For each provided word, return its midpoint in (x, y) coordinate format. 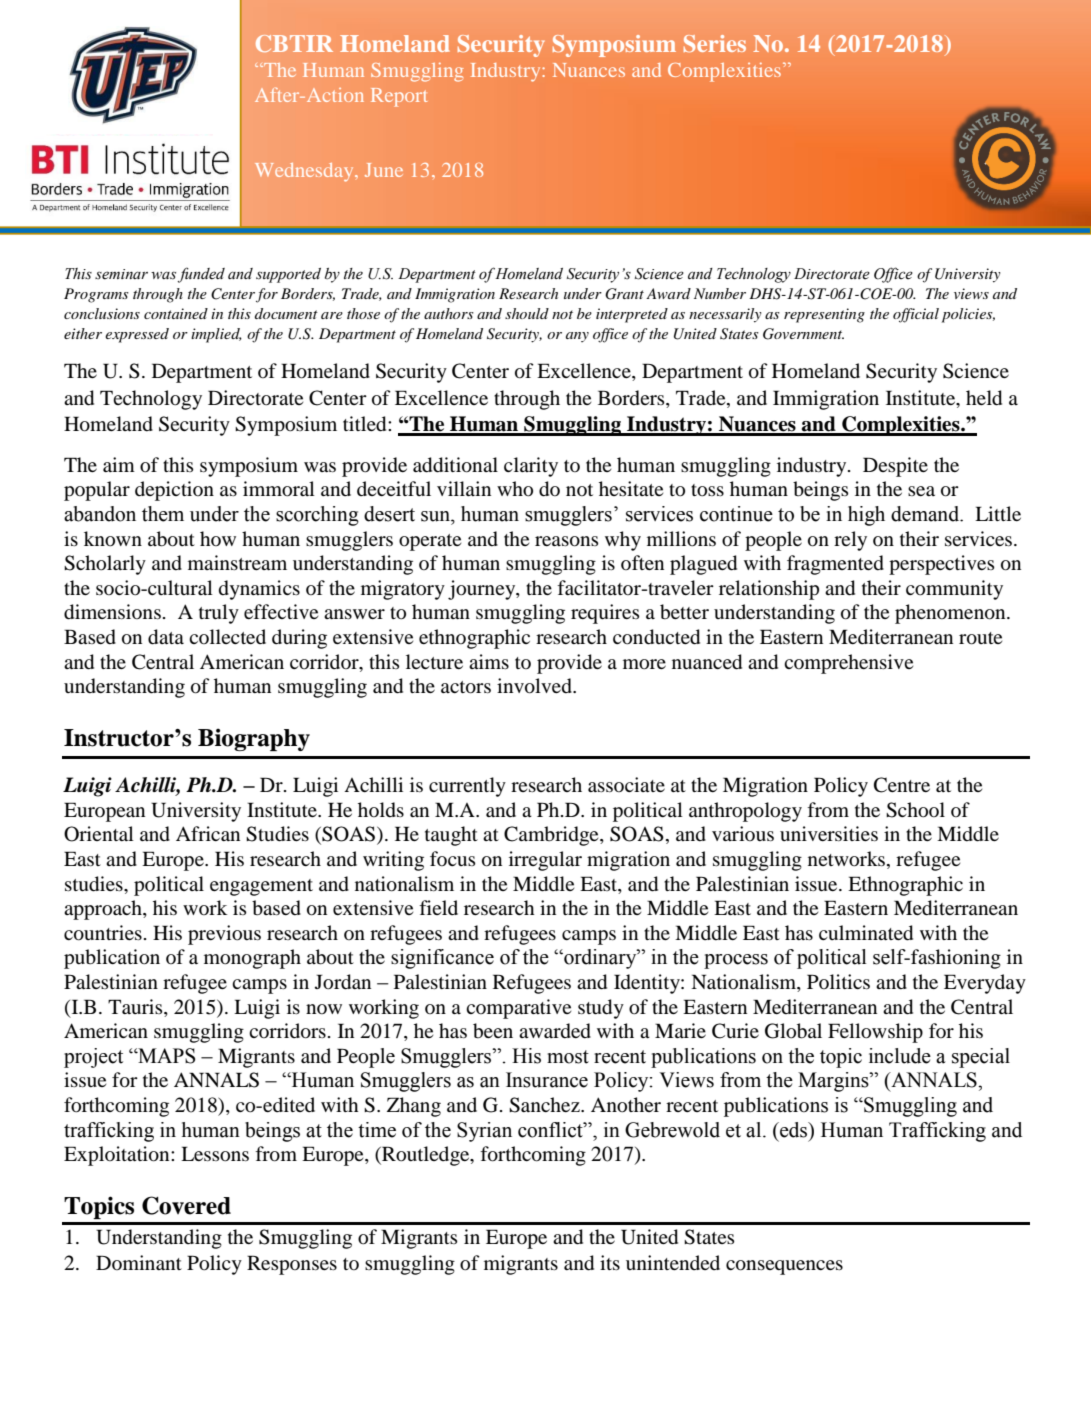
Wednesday (305, 172)
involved (535, 686)
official (916, 315)
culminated (866, 933)
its (610, 1262)
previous (224, 935)
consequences (784, 1267)
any (577, 337)
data (166, 637)
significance (442, 959)
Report (399, 97)
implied (216, 335)
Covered (186, 1205)
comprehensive (848, 664)
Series (715, 43)
